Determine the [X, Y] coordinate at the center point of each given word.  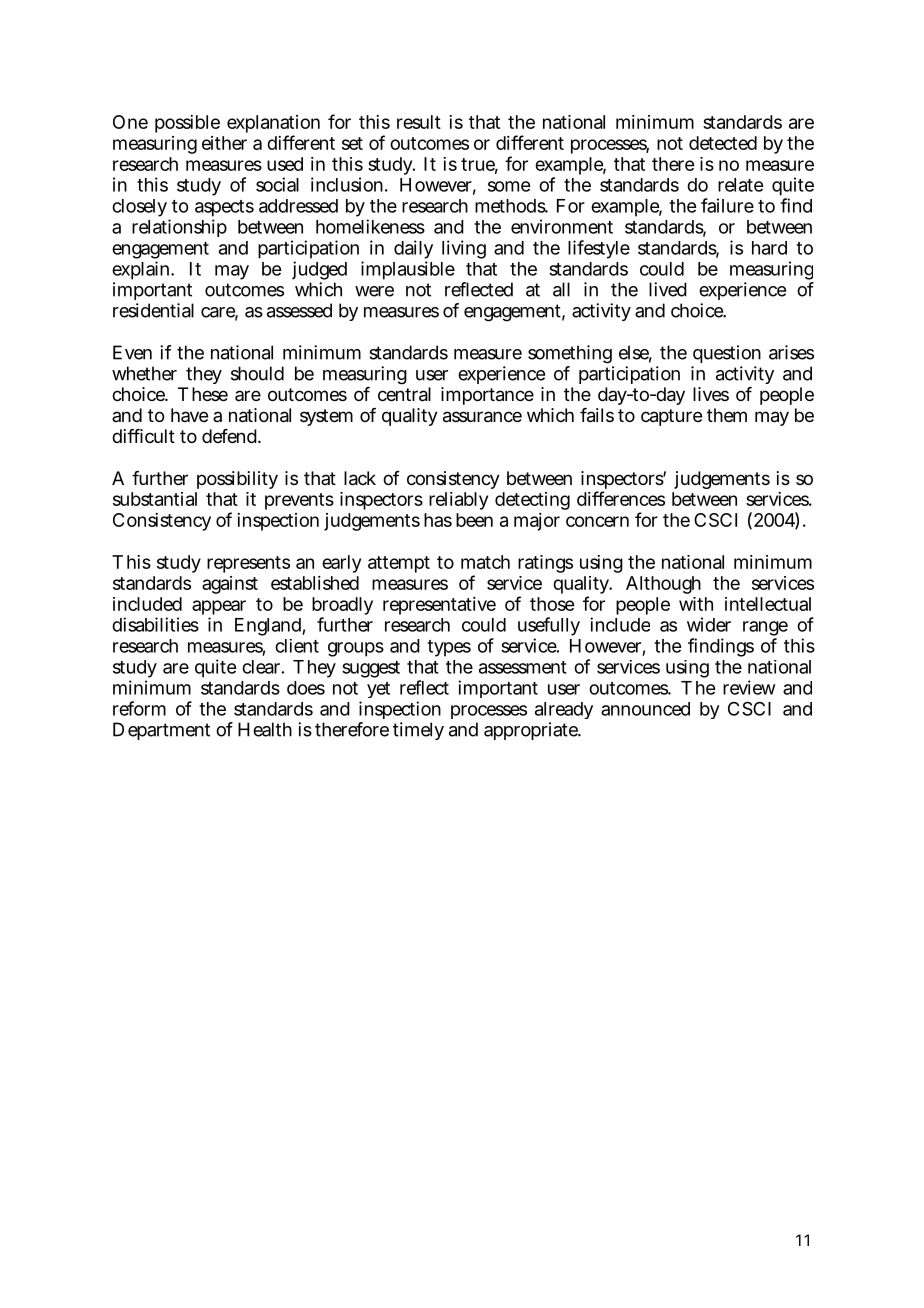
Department [161, 731]
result [419, 122]
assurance [482, 417]
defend [231, 436]
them [727, 415]
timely [418, 731]
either [224, 143]
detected [723, 143]
